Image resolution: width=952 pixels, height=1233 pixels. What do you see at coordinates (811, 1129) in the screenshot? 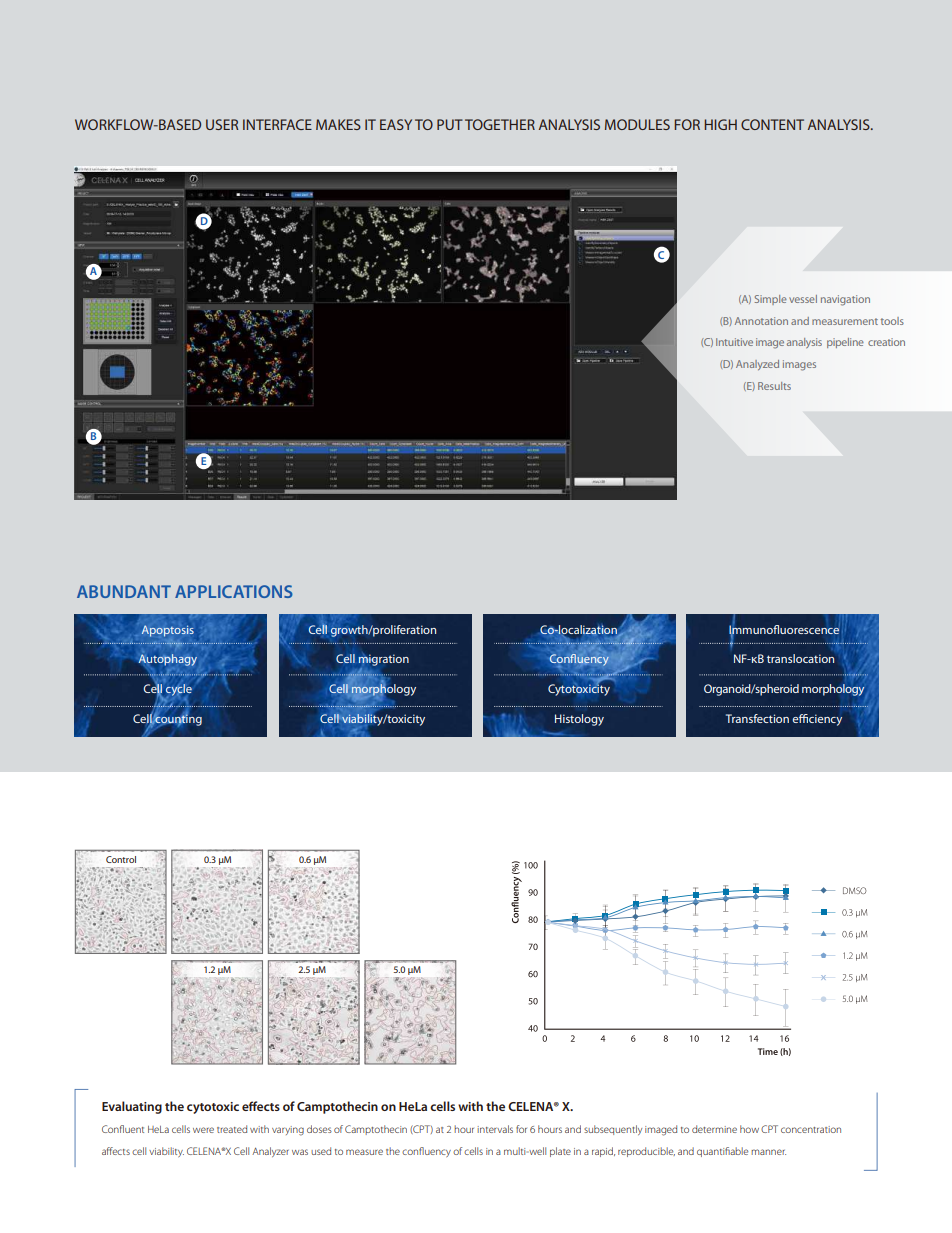
I see `concentration` at bounding box center [811, 1129].
